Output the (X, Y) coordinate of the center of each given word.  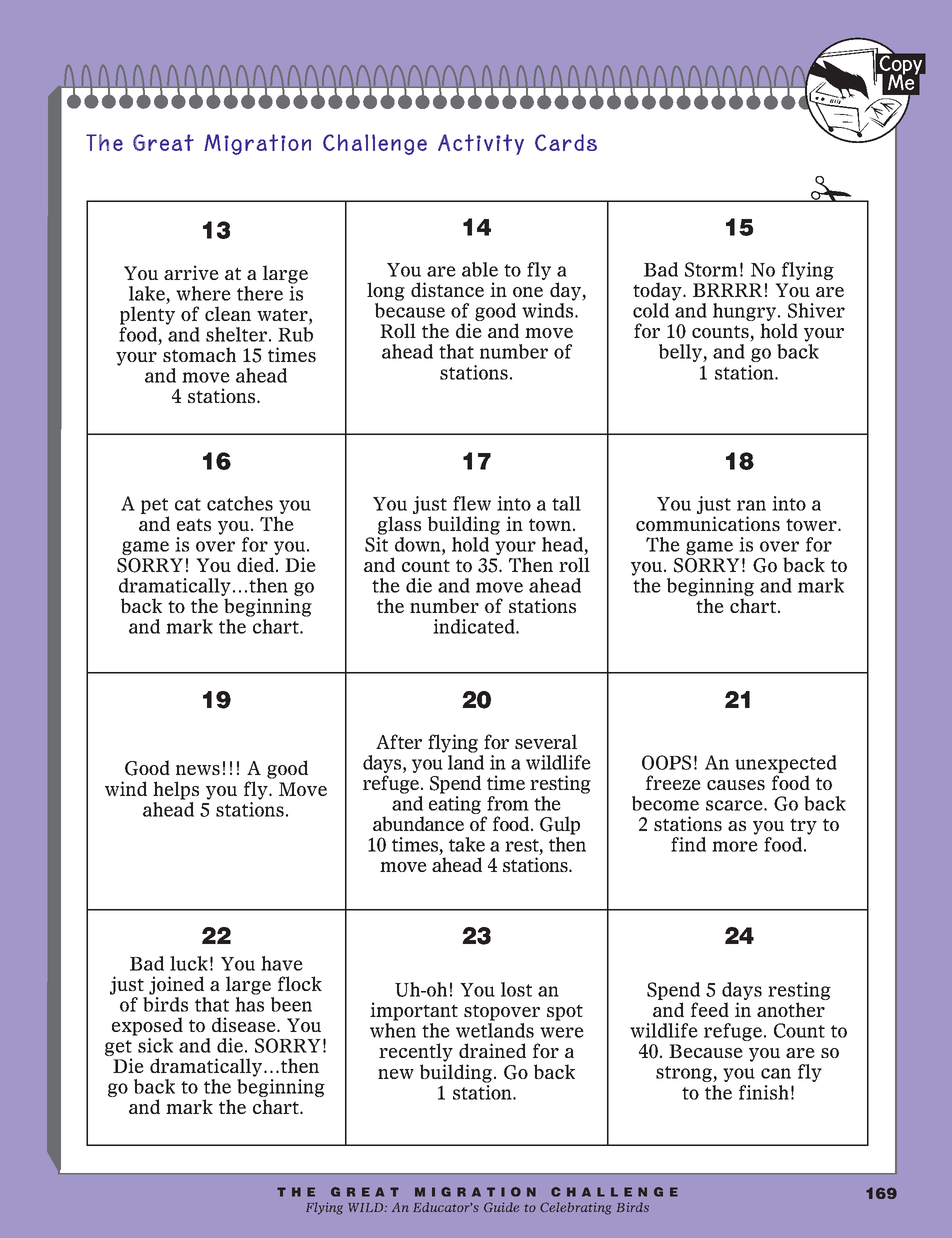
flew (472, 503)
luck (189, 963)
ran (751, 505)
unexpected (786, 765)
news (198, 770)
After (399, 741)
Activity (481, 144)
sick (155, 1045)
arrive (191, 272)
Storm (711, 269)
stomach (199, 354)
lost (516, 989)
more (735, 846)
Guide (501, 1207)
